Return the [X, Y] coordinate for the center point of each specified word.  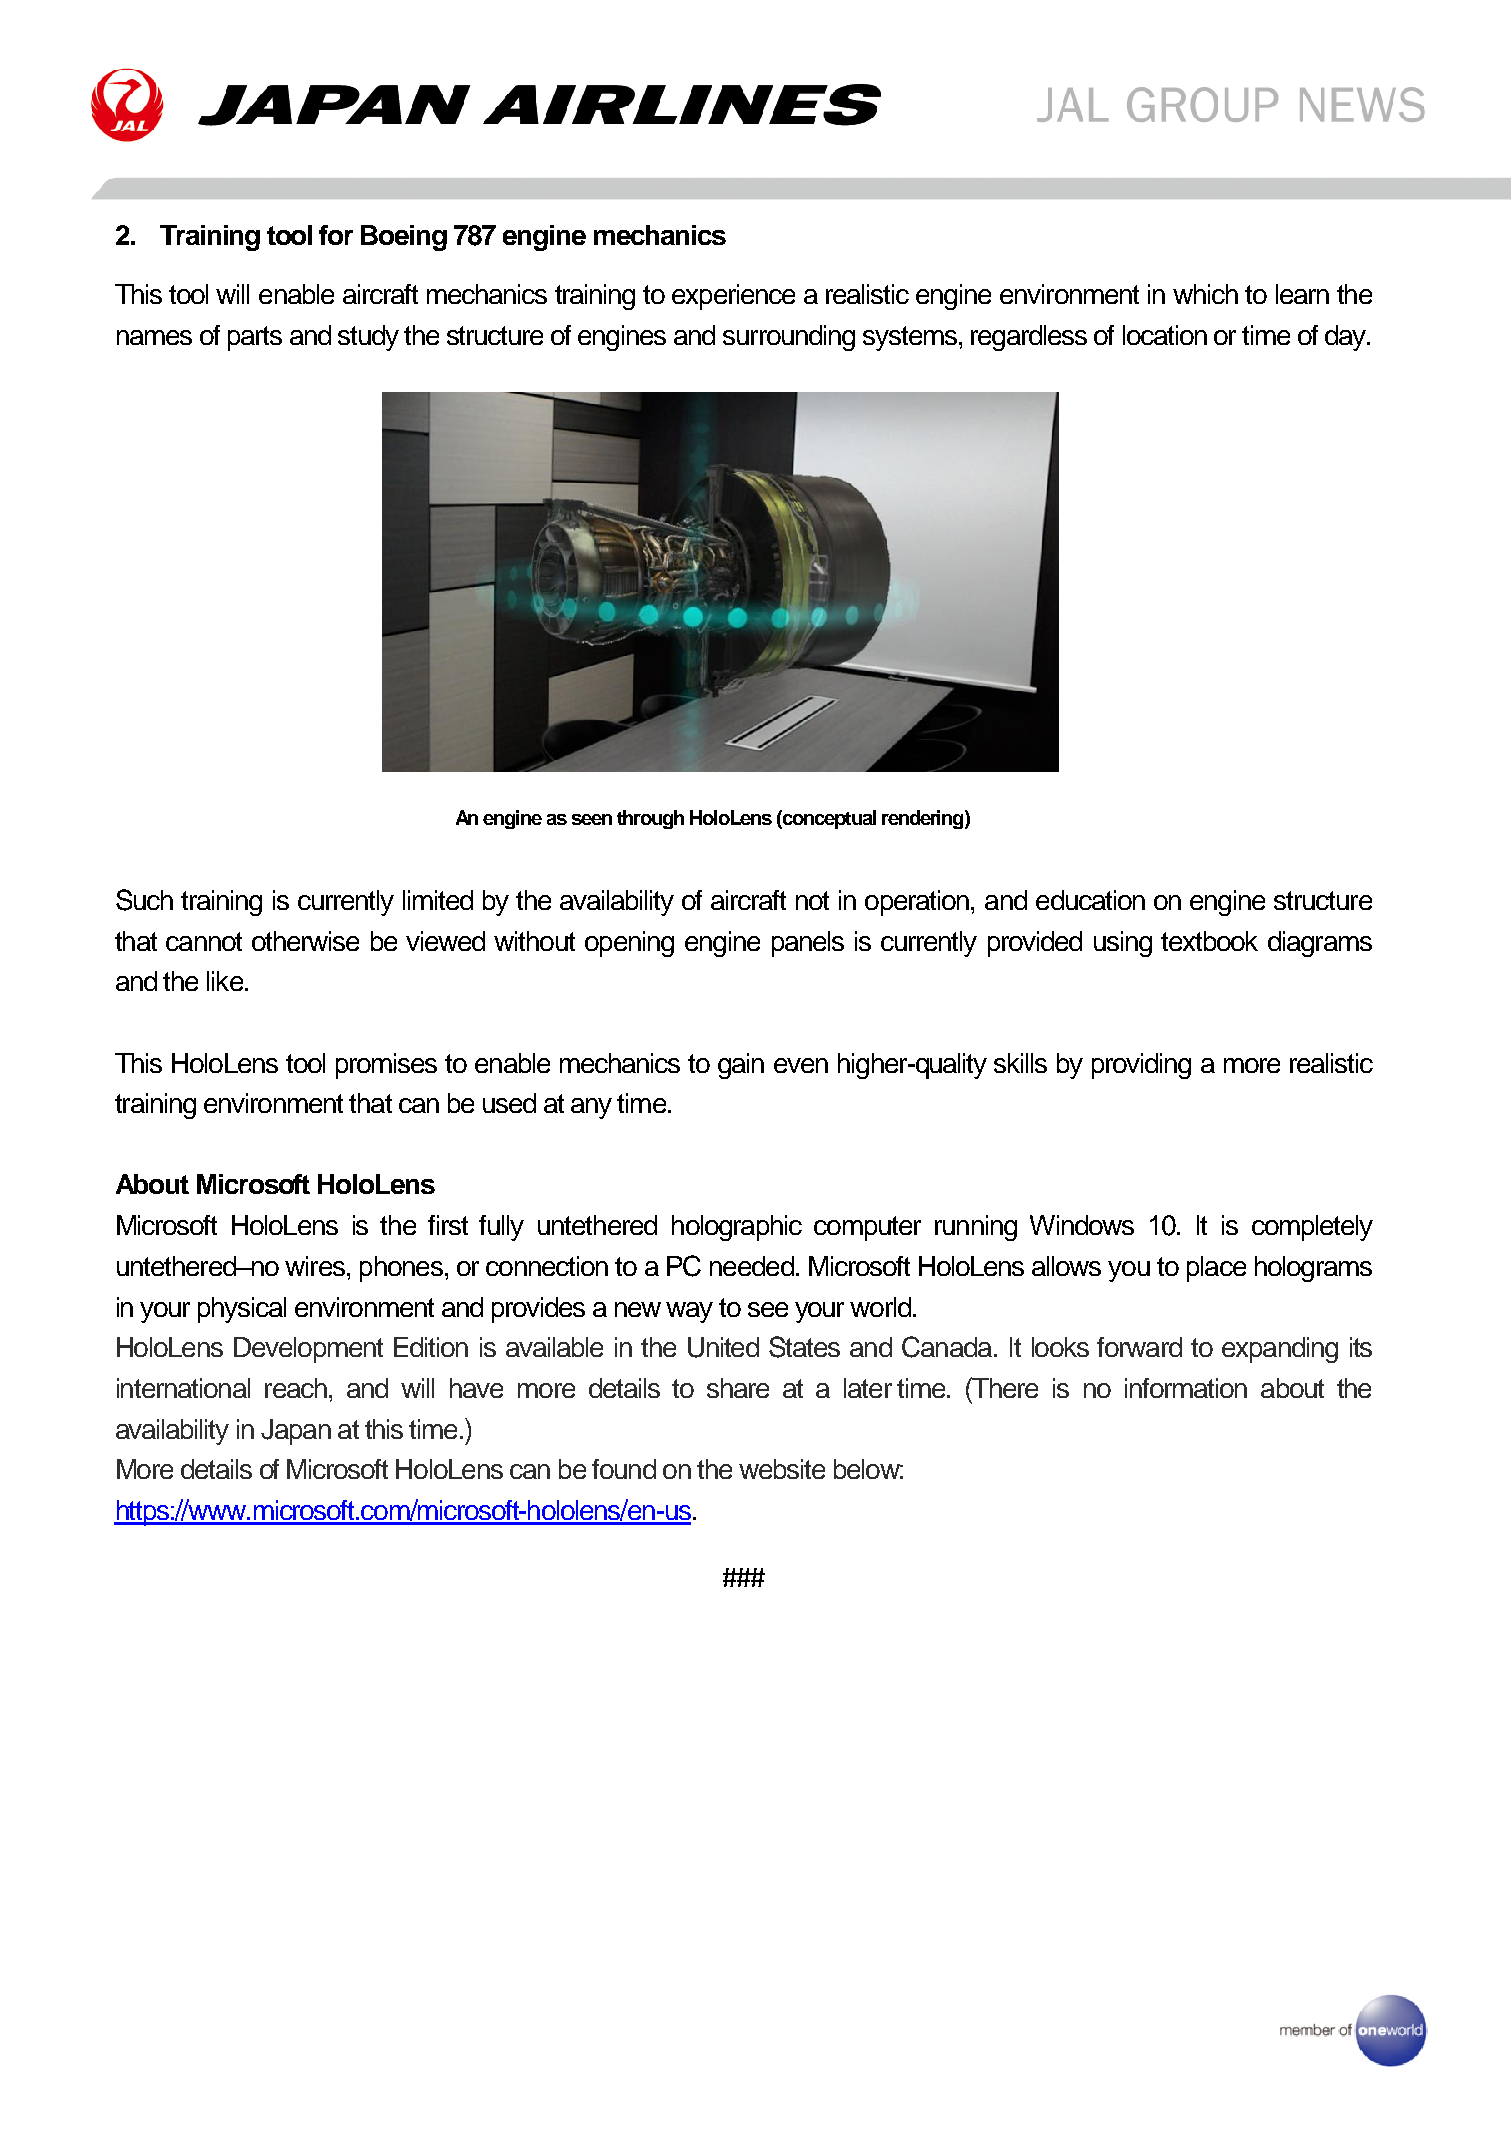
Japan [296, 1432]
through [650, 819]
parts [255, 338]
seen [592, 819]
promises [386, 1066]
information [1186, 1388]
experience [733, 297]
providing [1141, 1066]
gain [741, 1066]
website [782, 1469]
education [1090, 900]
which [1205, 294]
